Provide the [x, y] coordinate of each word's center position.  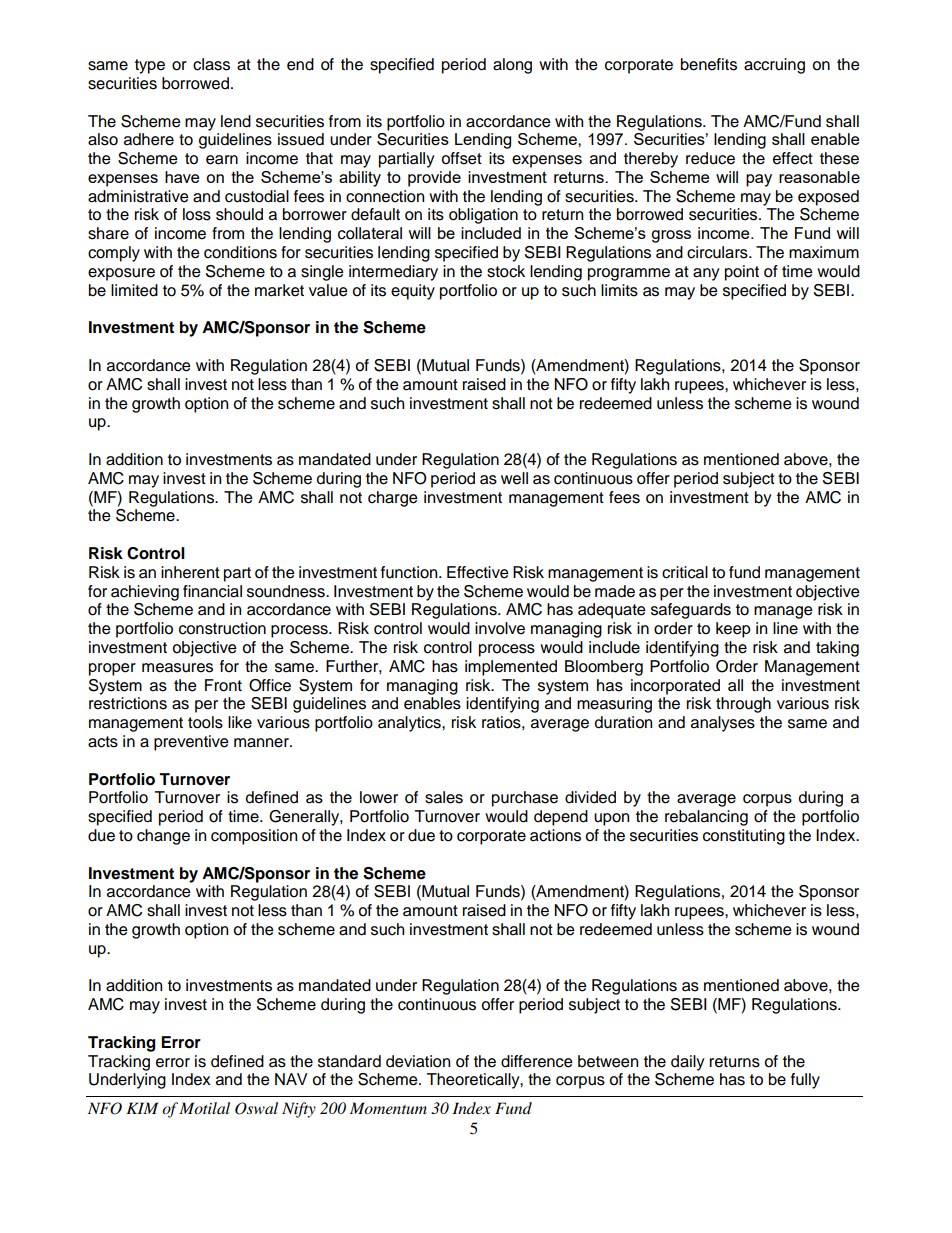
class [211, 64]
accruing [774, 66]
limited [134, 290]
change [163, 837]
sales [444, 797]
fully [805, 1081]
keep [733, 630]
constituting [744, 837]
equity [413, 292]
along [512, 66]
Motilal [204, 1108]
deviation [418, 1061]
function [410, 572]
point [742, 273]
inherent [190, 572]
